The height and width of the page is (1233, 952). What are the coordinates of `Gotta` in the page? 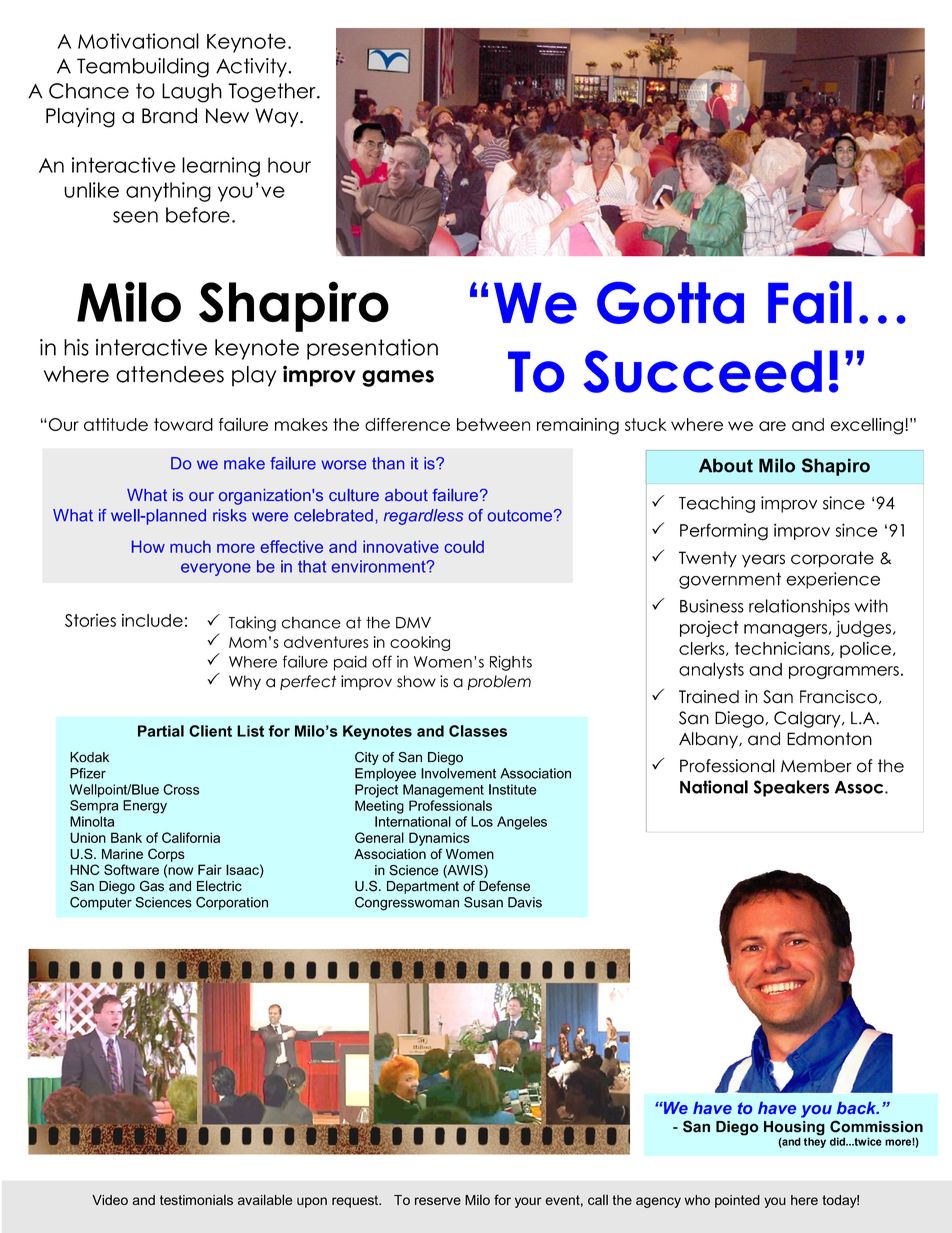 It's located at (670, 303).
